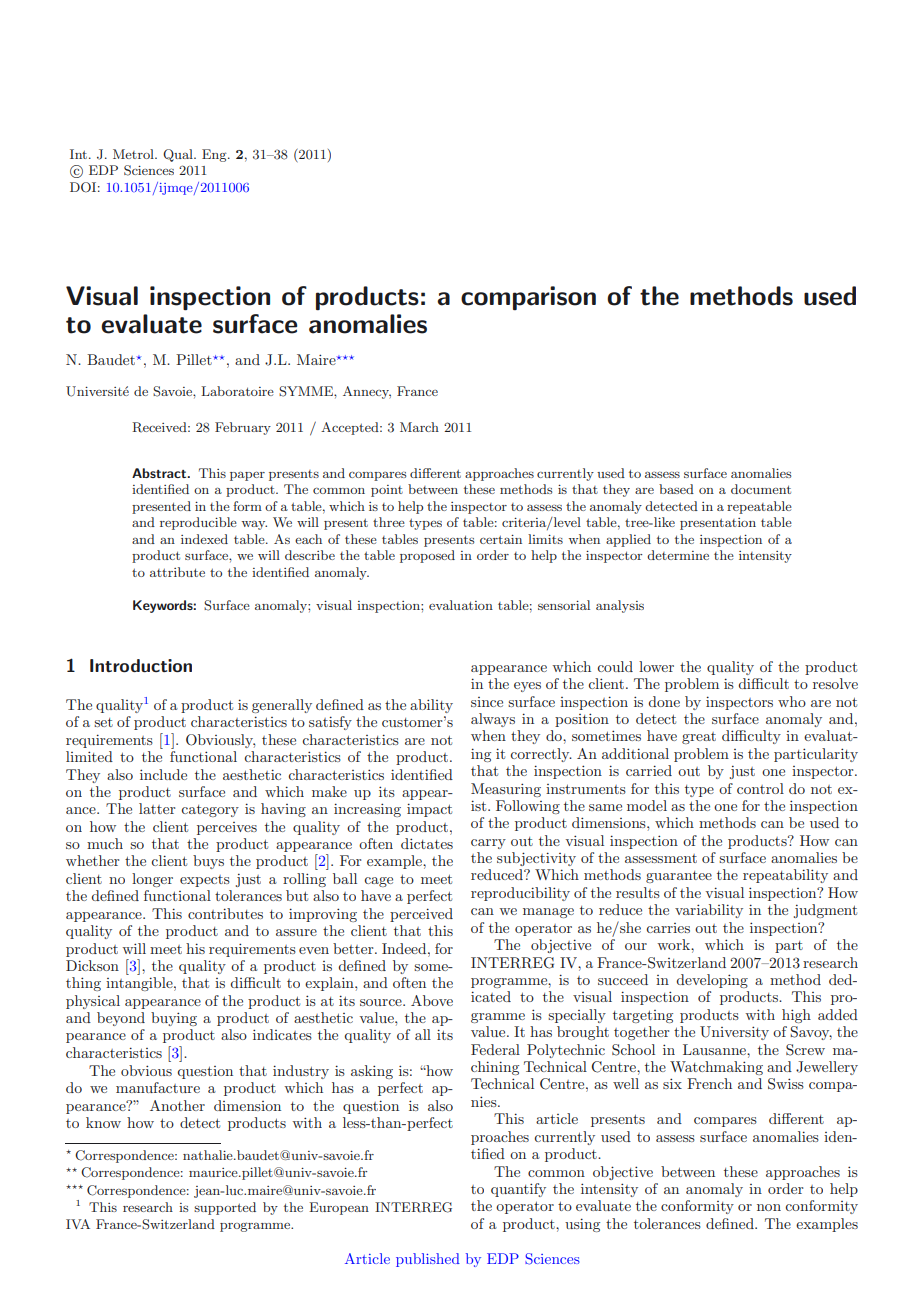 The image size is (924, 1308). Describe the element at coordinates (243, 428) in the document. I see `February` at that location.
